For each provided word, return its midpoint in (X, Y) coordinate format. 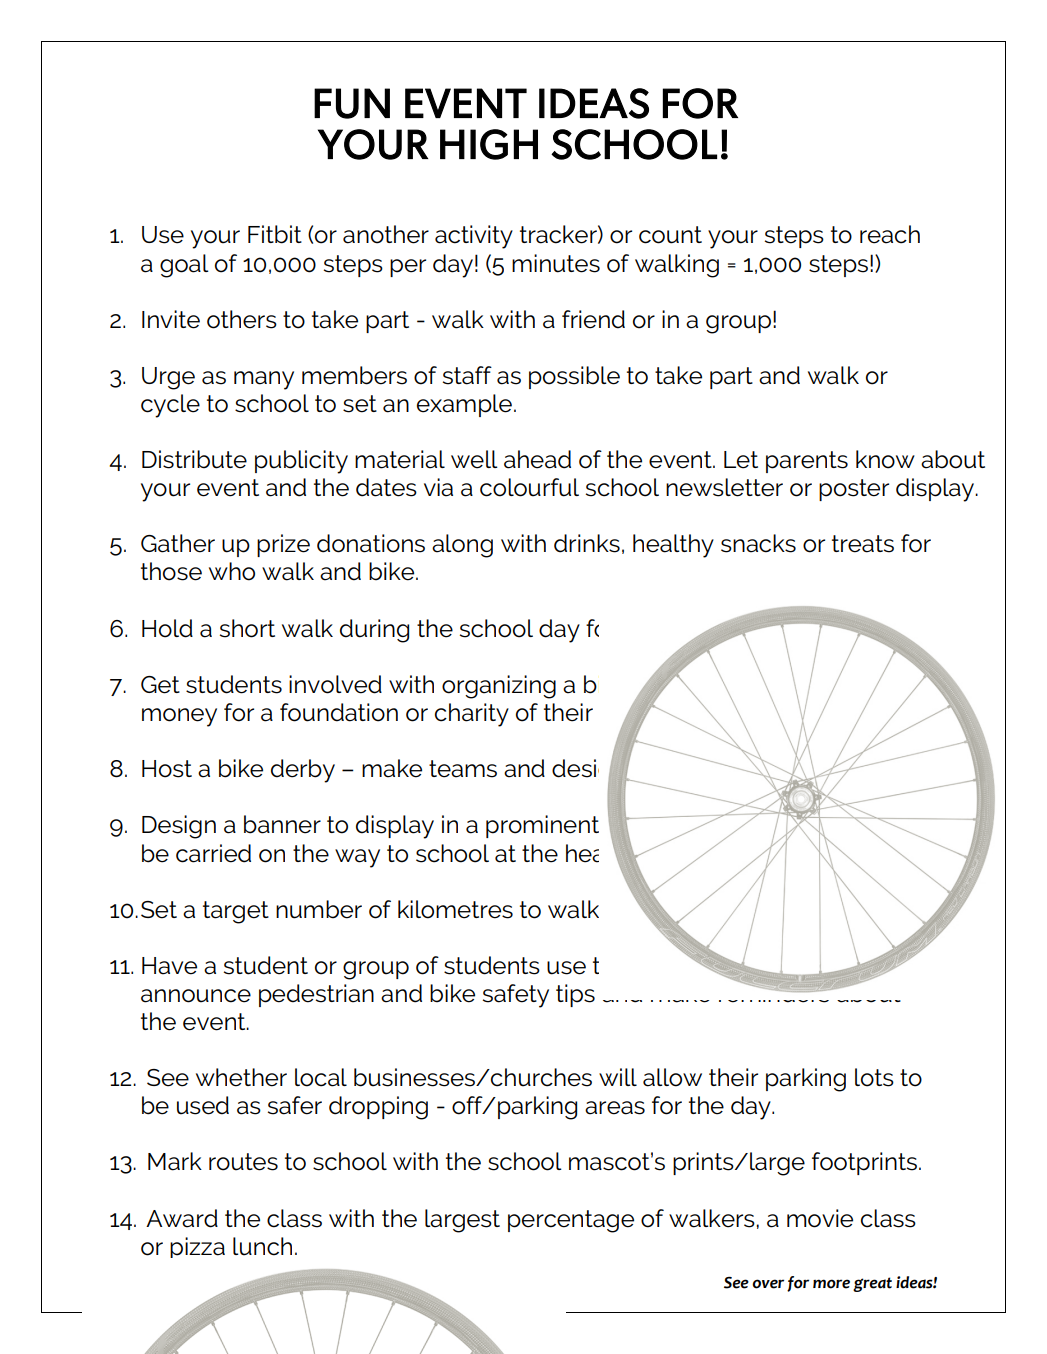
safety (516, 996)
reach (890, 234)
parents (807, 462)
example (464, 405)
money (179, 717)
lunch (262, 1246)
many (264, 380)
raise (877, 684)
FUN (352, 103)
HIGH (489, 144)
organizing (499, 687)
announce (196, 996)
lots (874, 1077)
